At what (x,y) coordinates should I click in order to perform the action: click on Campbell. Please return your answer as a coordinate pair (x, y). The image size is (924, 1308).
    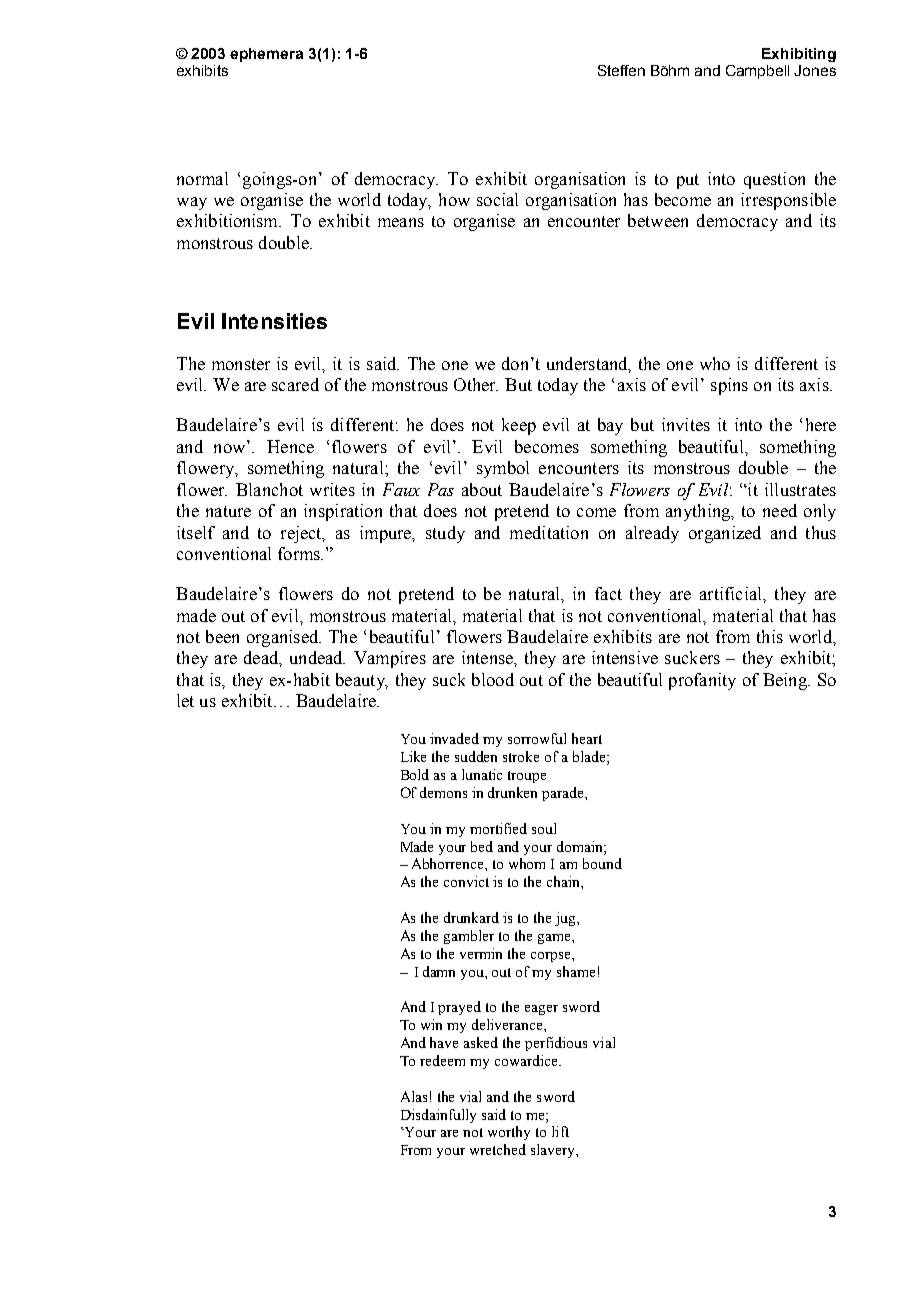
    Looking at the image, I should click on (757, 72).
